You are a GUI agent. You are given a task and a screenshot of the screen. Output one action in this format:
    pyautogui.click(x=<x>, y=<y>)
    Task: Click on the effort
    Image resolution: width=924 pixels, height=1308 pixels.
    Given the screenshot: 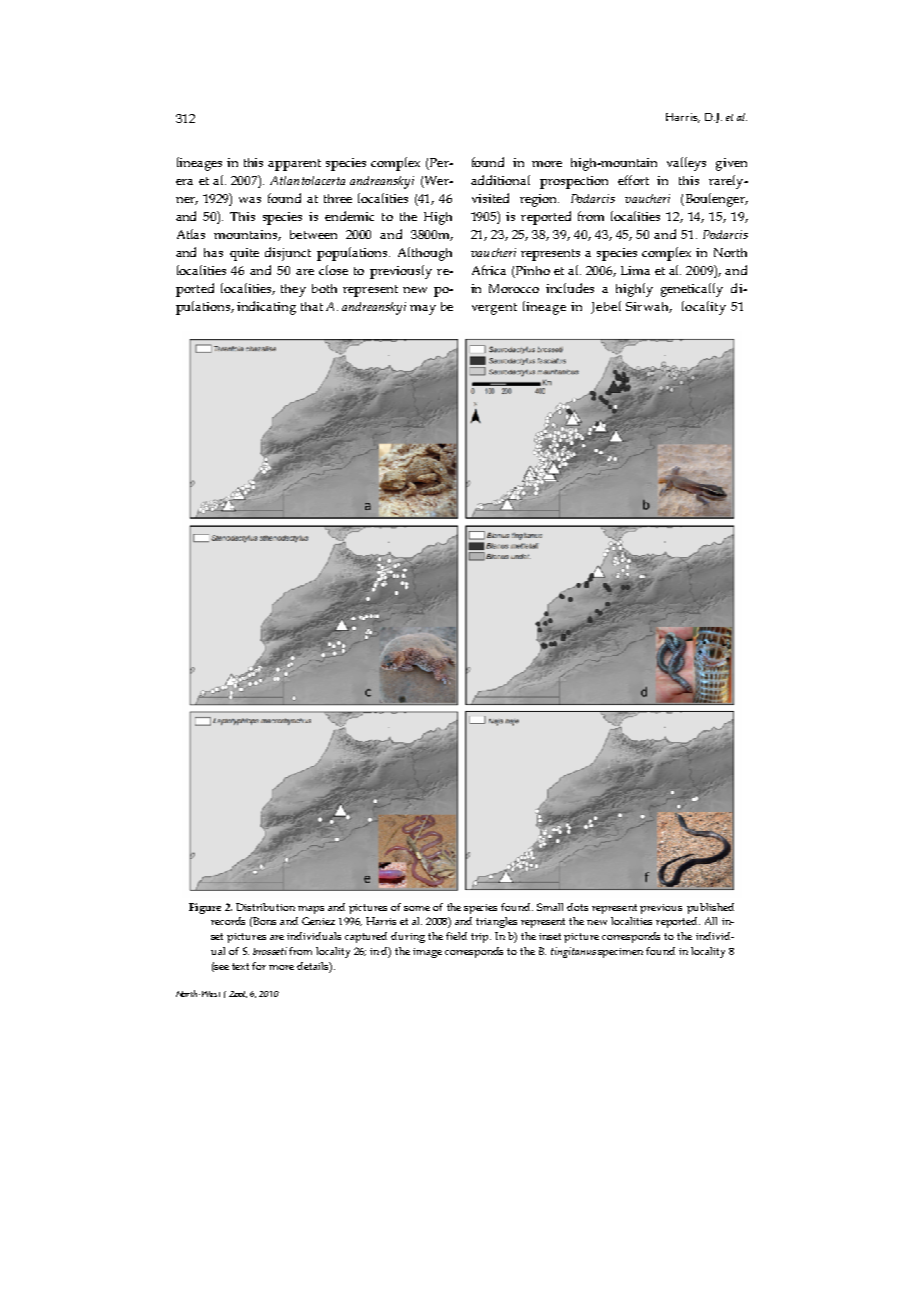 What is the action you would take?
    pyautogui.click(x=633, y=180)
